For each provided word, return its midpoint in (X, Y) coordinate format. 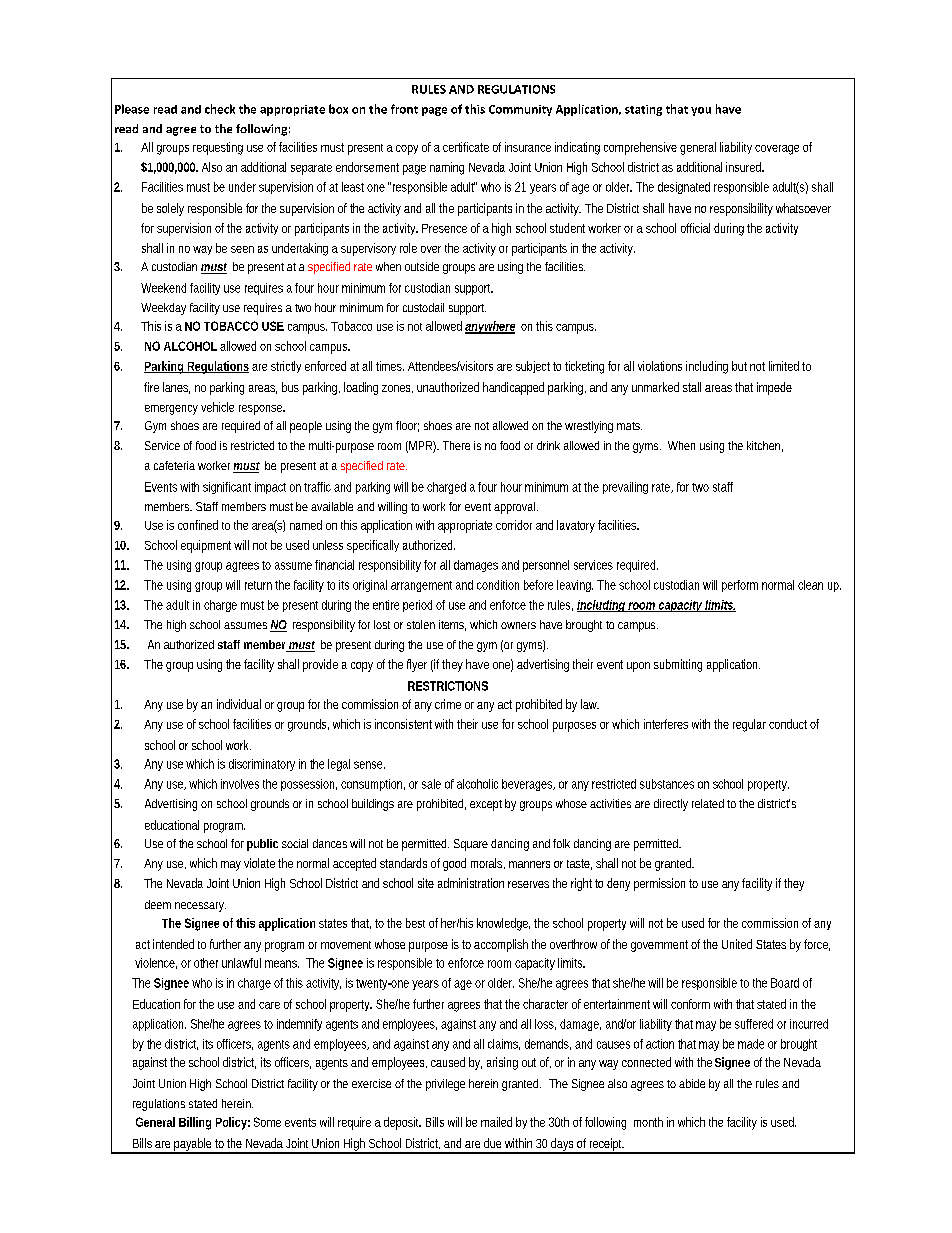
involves (240, 784)
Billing (195, 1123)
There (456, 445)
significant (227, 488)
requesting (218, 148)
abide (692, 1083)
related (708, 803)
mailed (496, 1122)
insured (745, 167)
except (486, 805)
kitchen (765, 446)
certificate (466, 147)
